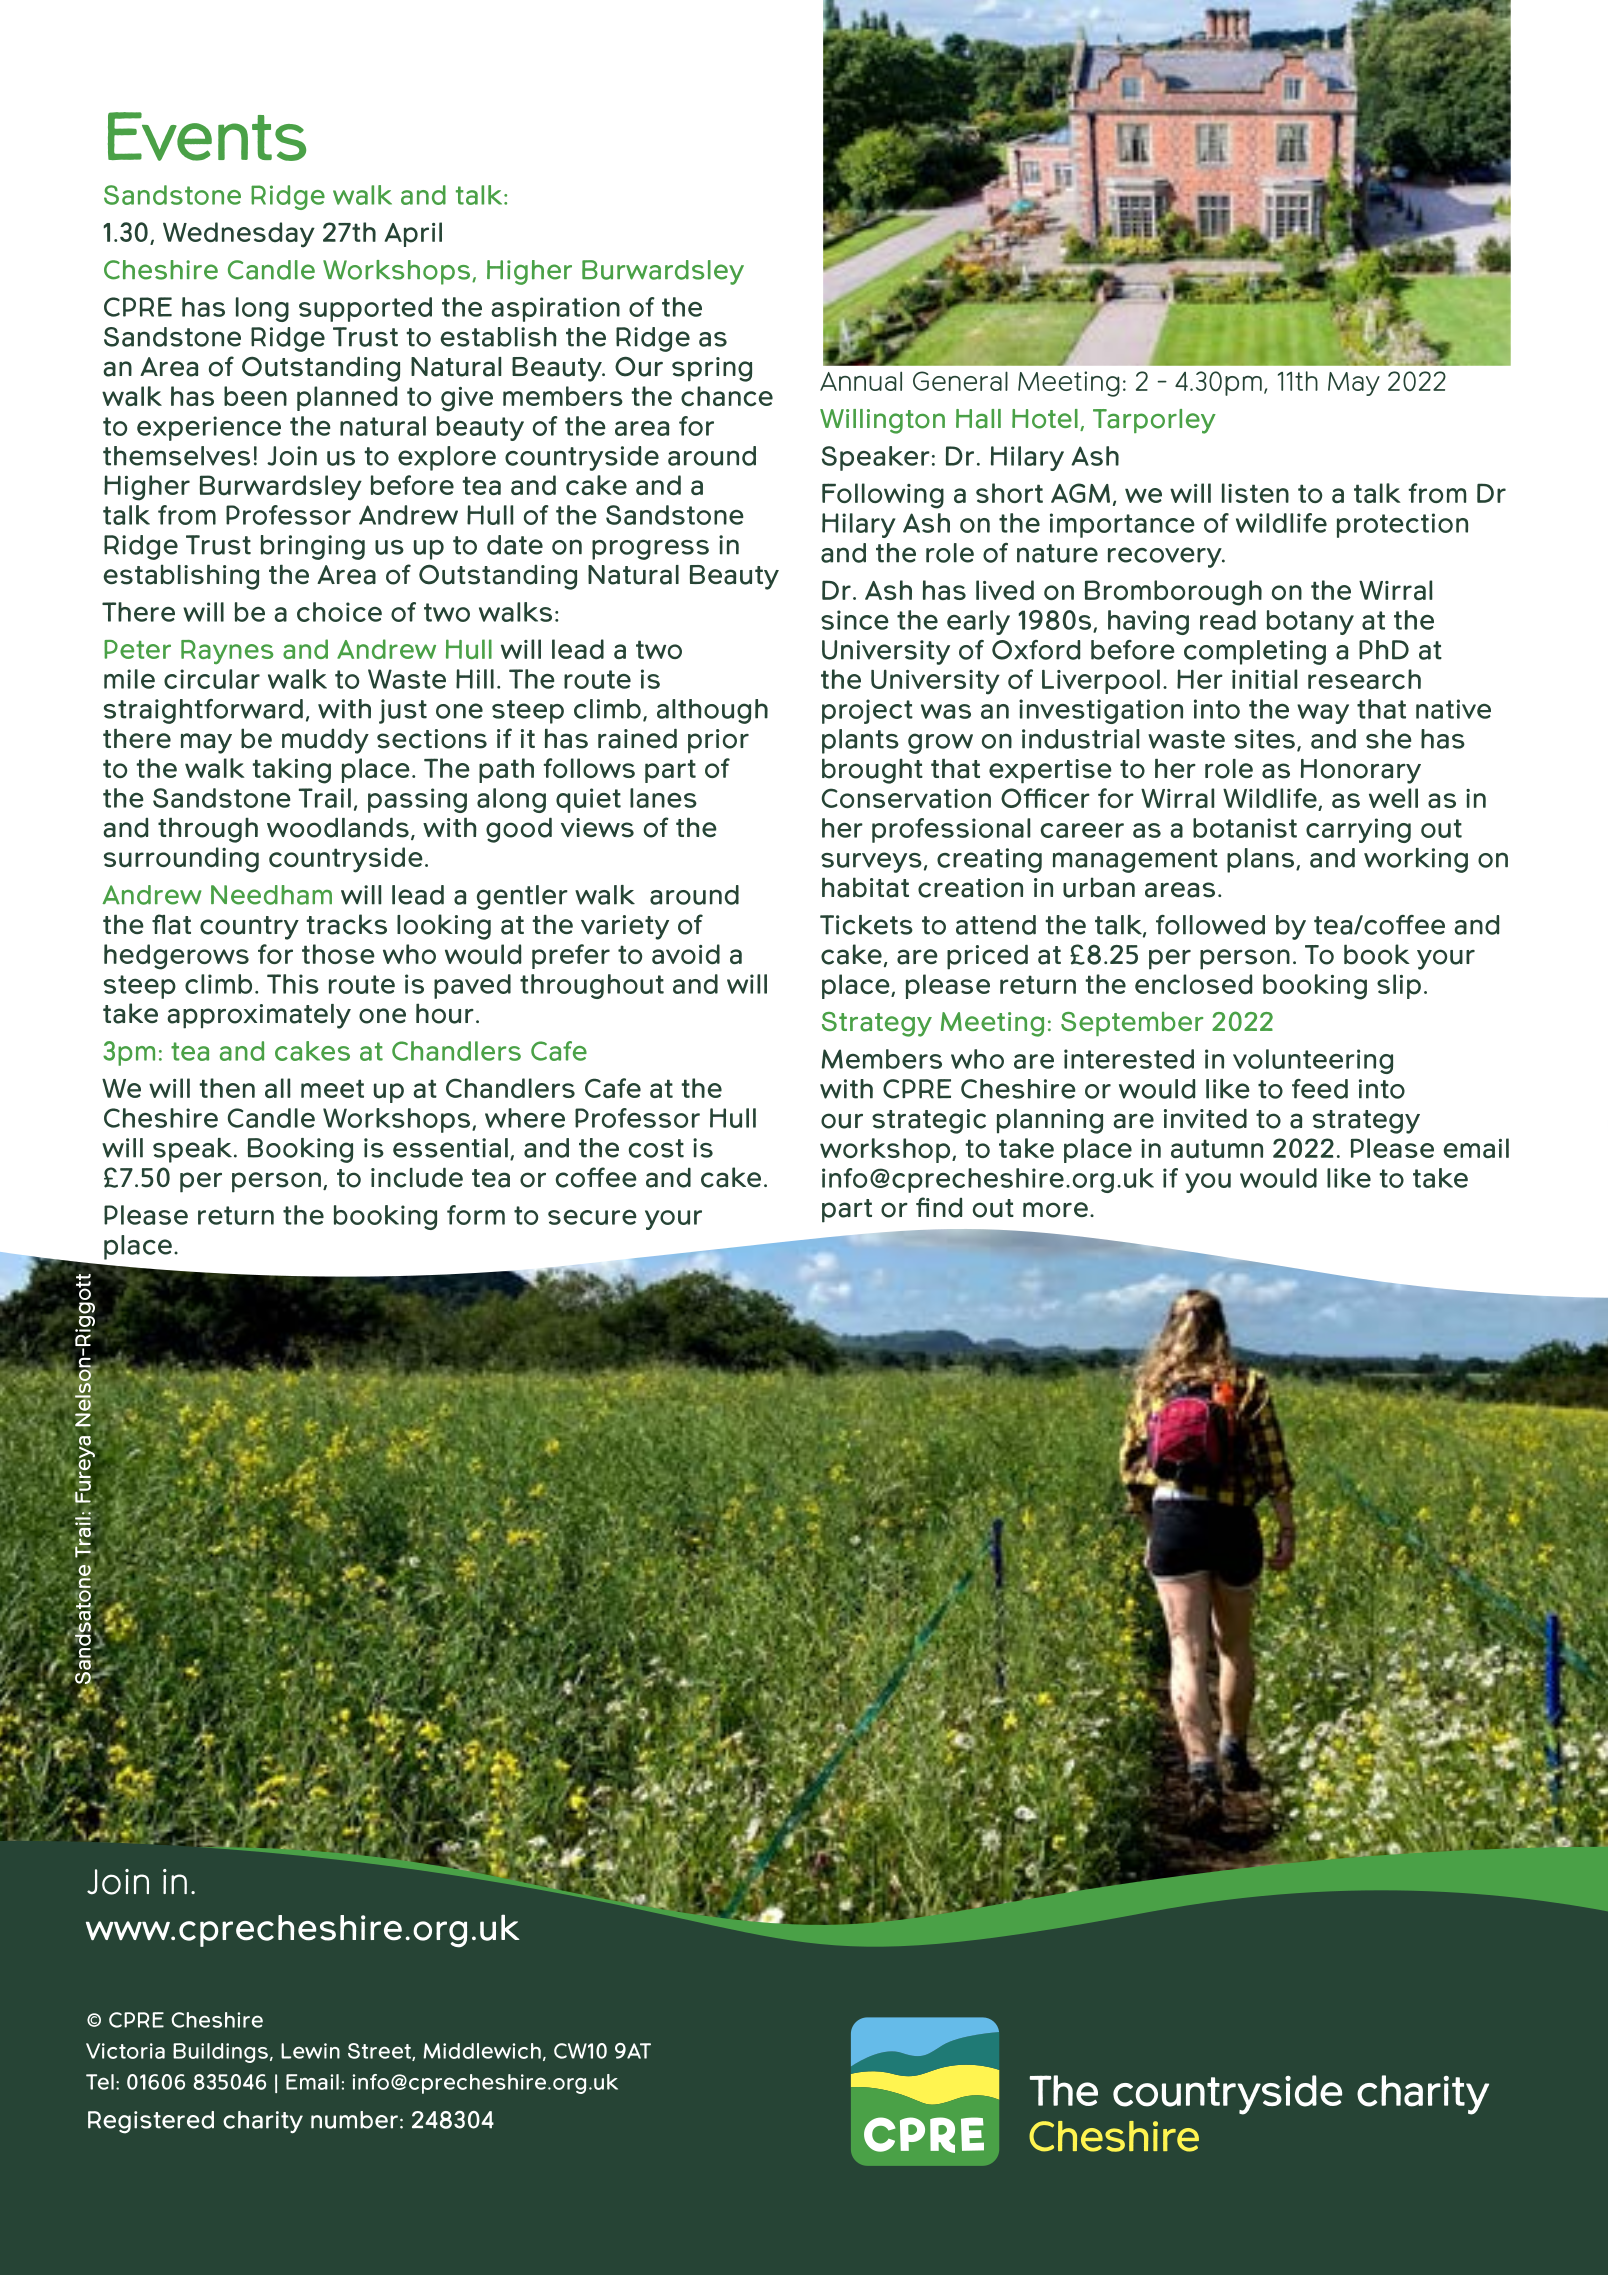  I want to click on Street, so click(380, 2052).
